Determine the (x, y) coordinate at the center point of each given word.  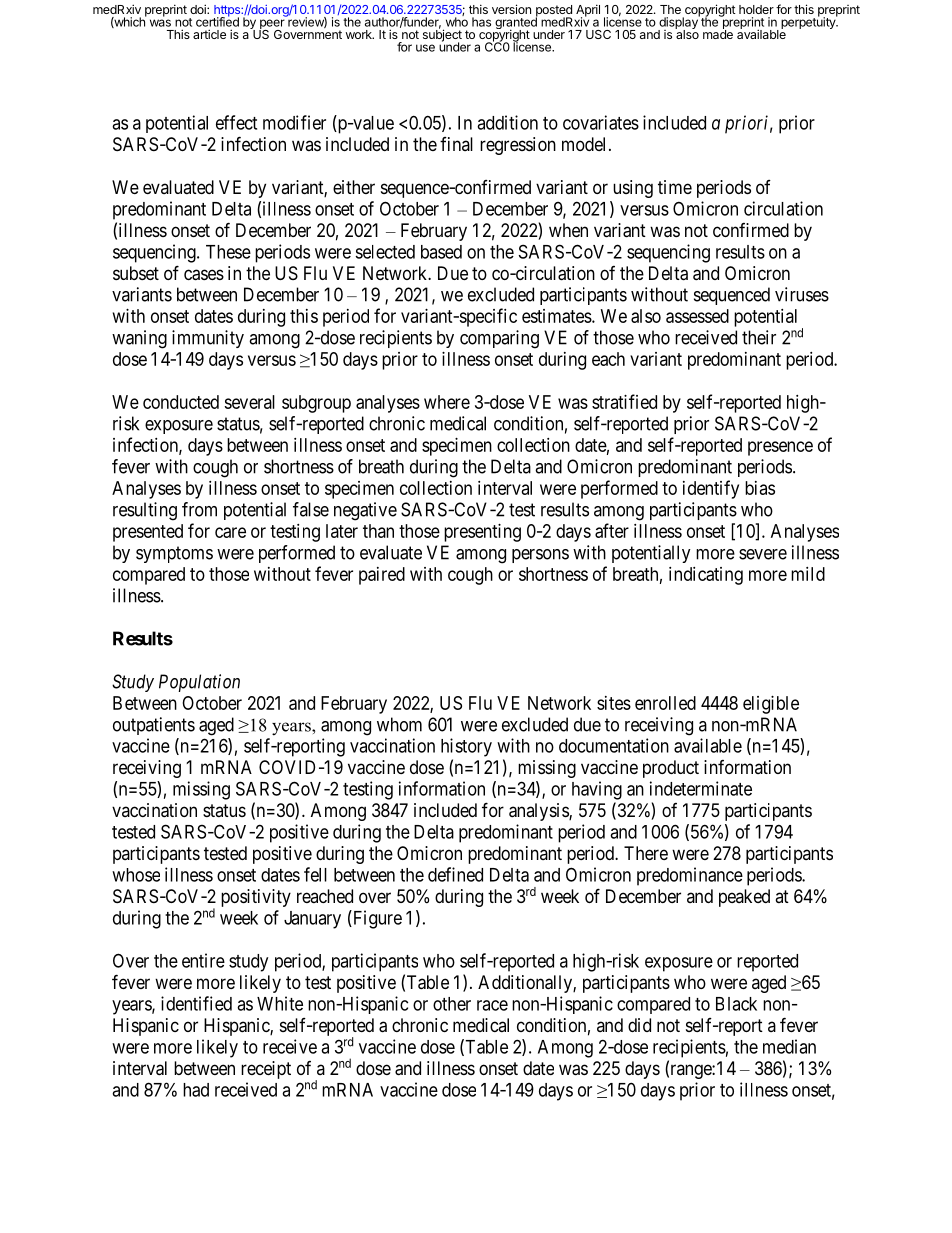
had (196, 1090)
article (209, 34)
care (230, 532)
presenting (482, 533)
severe (763, 554)
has (481, 22)
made (718, 33)
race (492, 1005)
